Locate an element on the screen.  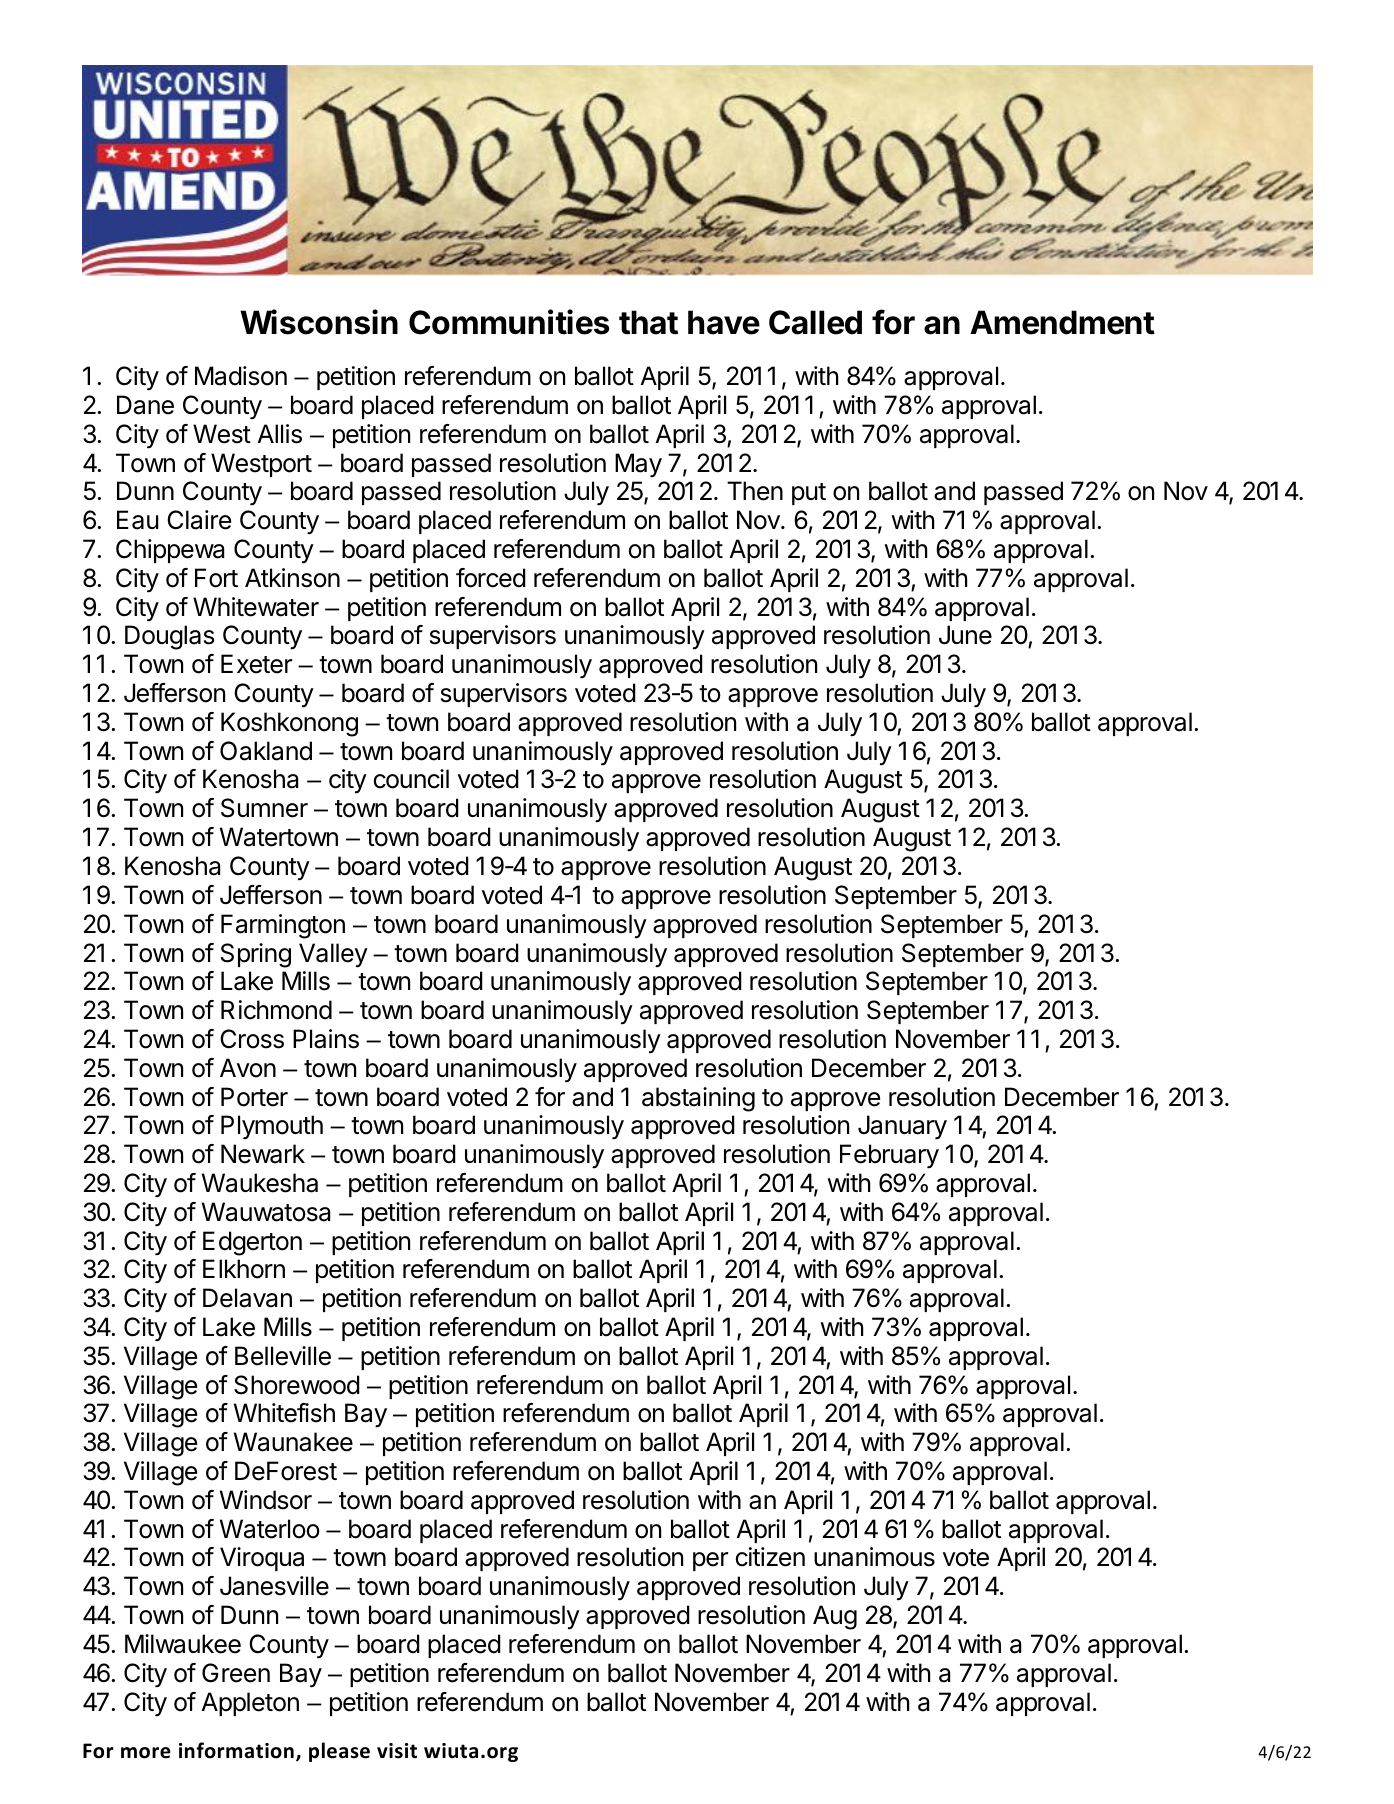
that is located at coordinates (648, 322).
